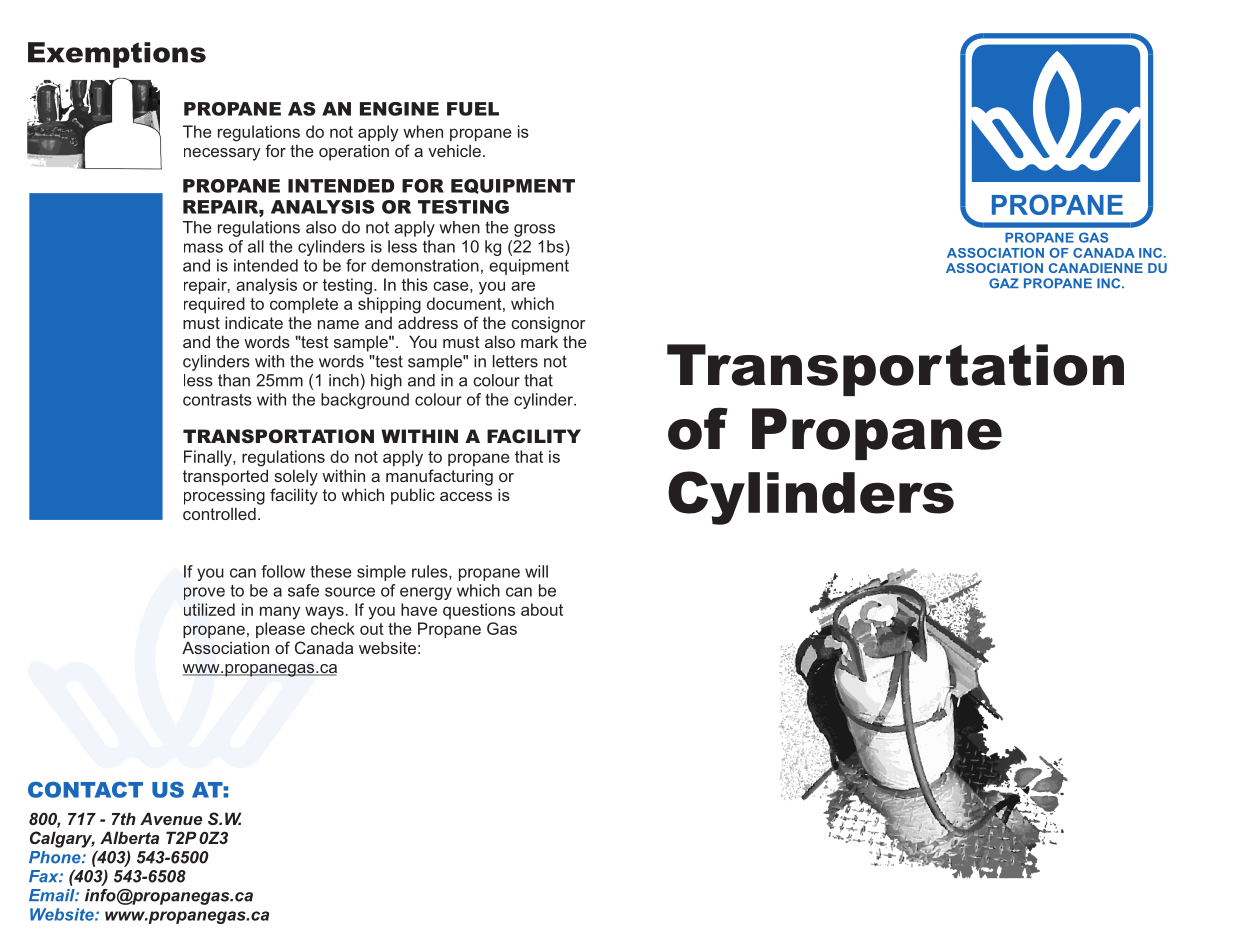  I want to click on vehicle, so click(454, 150).
